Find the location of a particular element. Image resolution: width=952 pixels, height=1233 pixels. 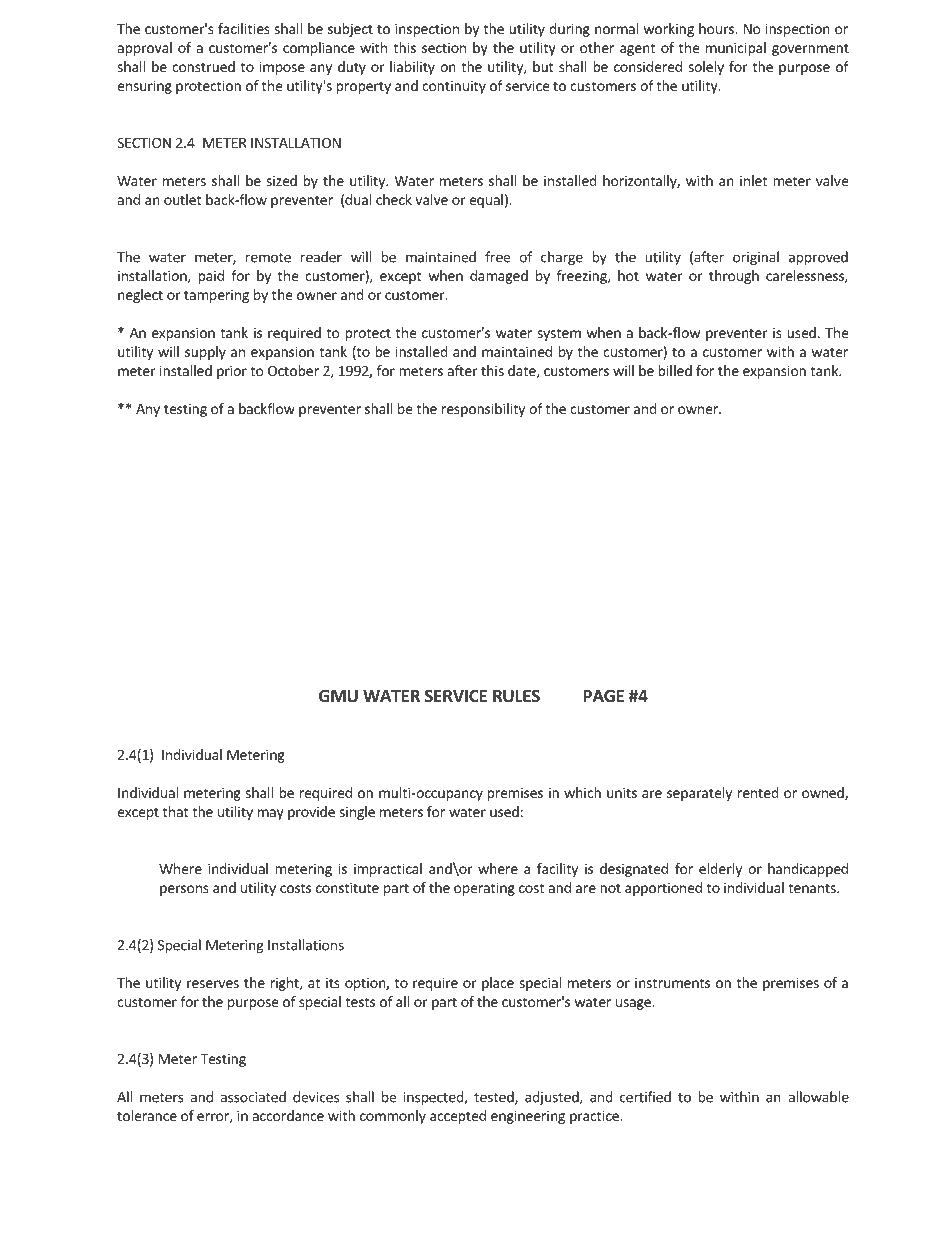

construed is located at coordinates (203, 66).
